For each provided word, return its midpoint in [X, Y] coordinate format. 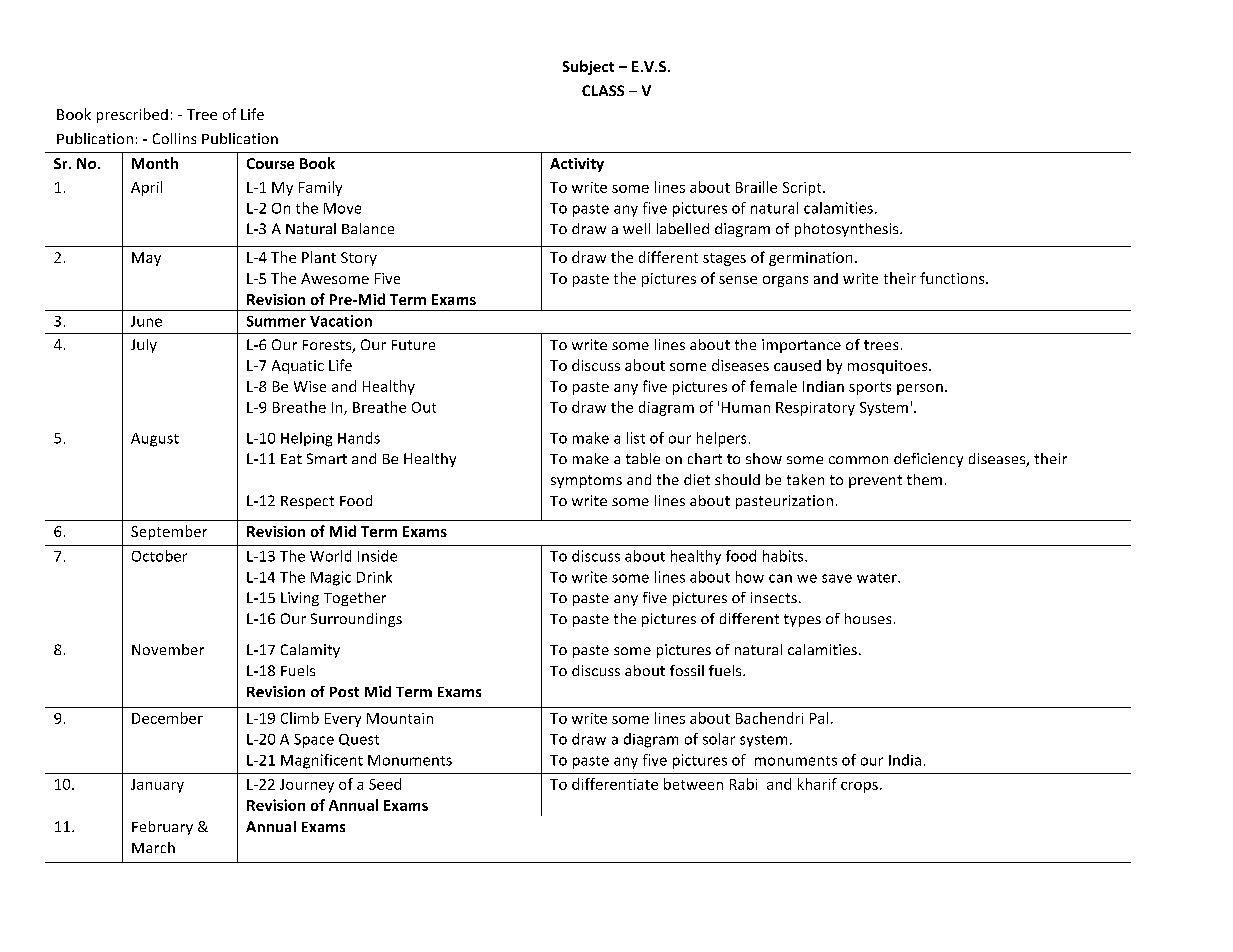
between [693, 784]
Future [413, 345]
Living [300, 599]
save [837, 578]
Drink [374, 577]
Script [803, 189]
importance [801, 346]
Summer [276, 321]
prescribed [132, 115]
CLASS [603, 90]
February [162, 828]
